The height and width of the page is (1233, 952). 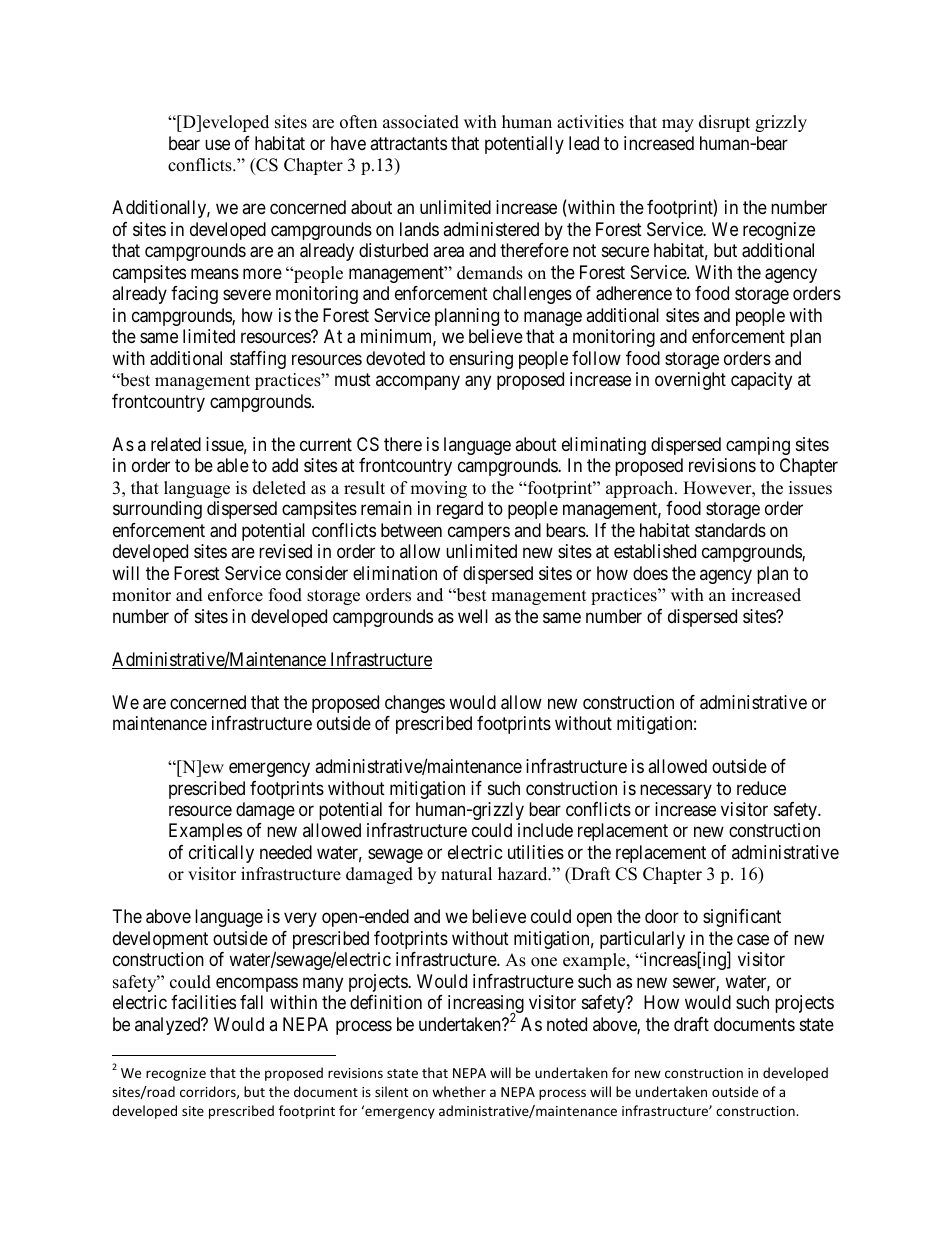 I want to click on may, so click(x=678, y=125).
